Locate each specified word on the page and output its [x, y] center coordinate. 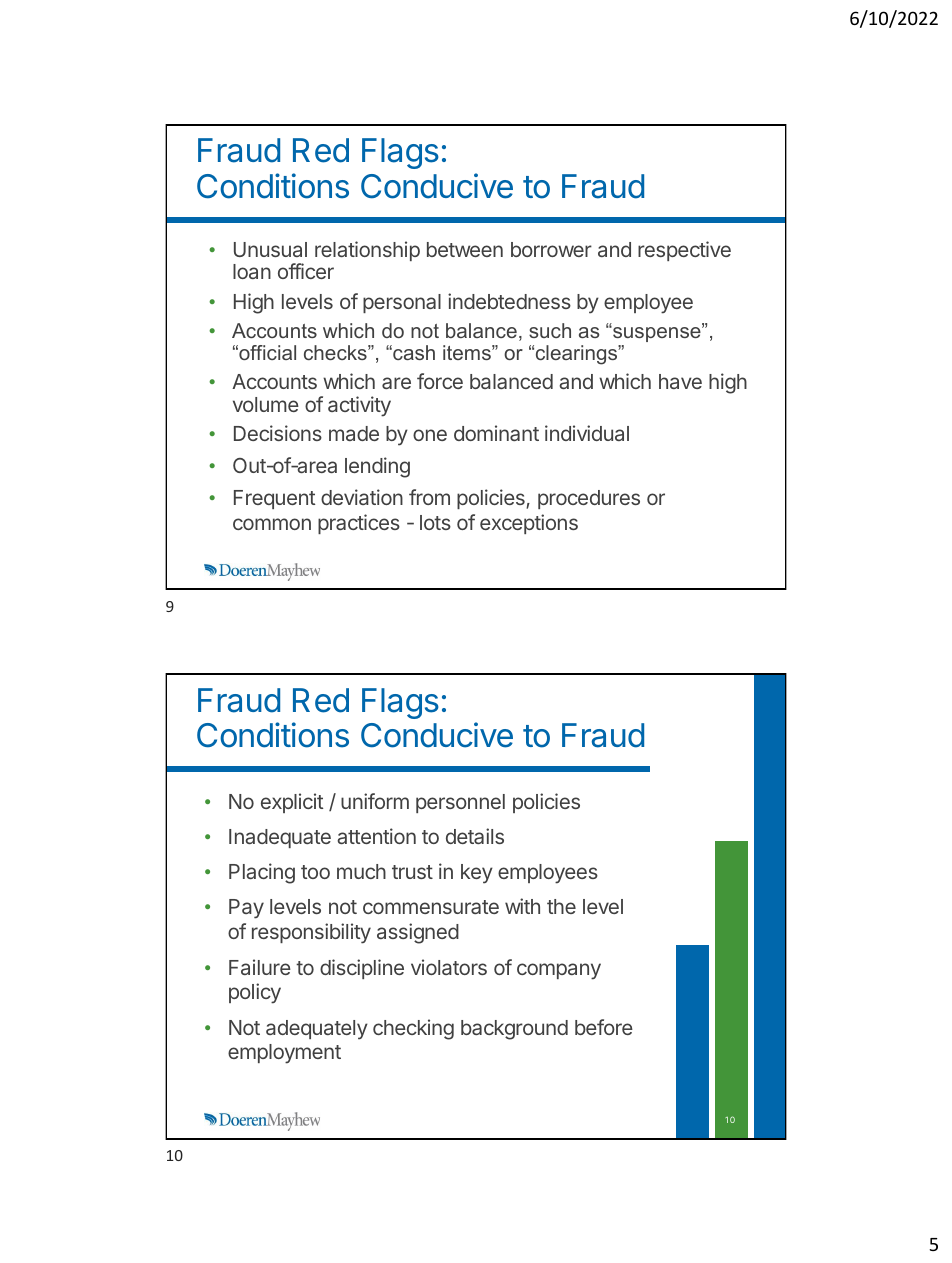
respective [684, 251]
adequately [317, 1030]
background [514, 1030]
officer [306, 271]
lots [435, 522]
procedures [589, 499]
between [465, 249]
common [272, 524]
